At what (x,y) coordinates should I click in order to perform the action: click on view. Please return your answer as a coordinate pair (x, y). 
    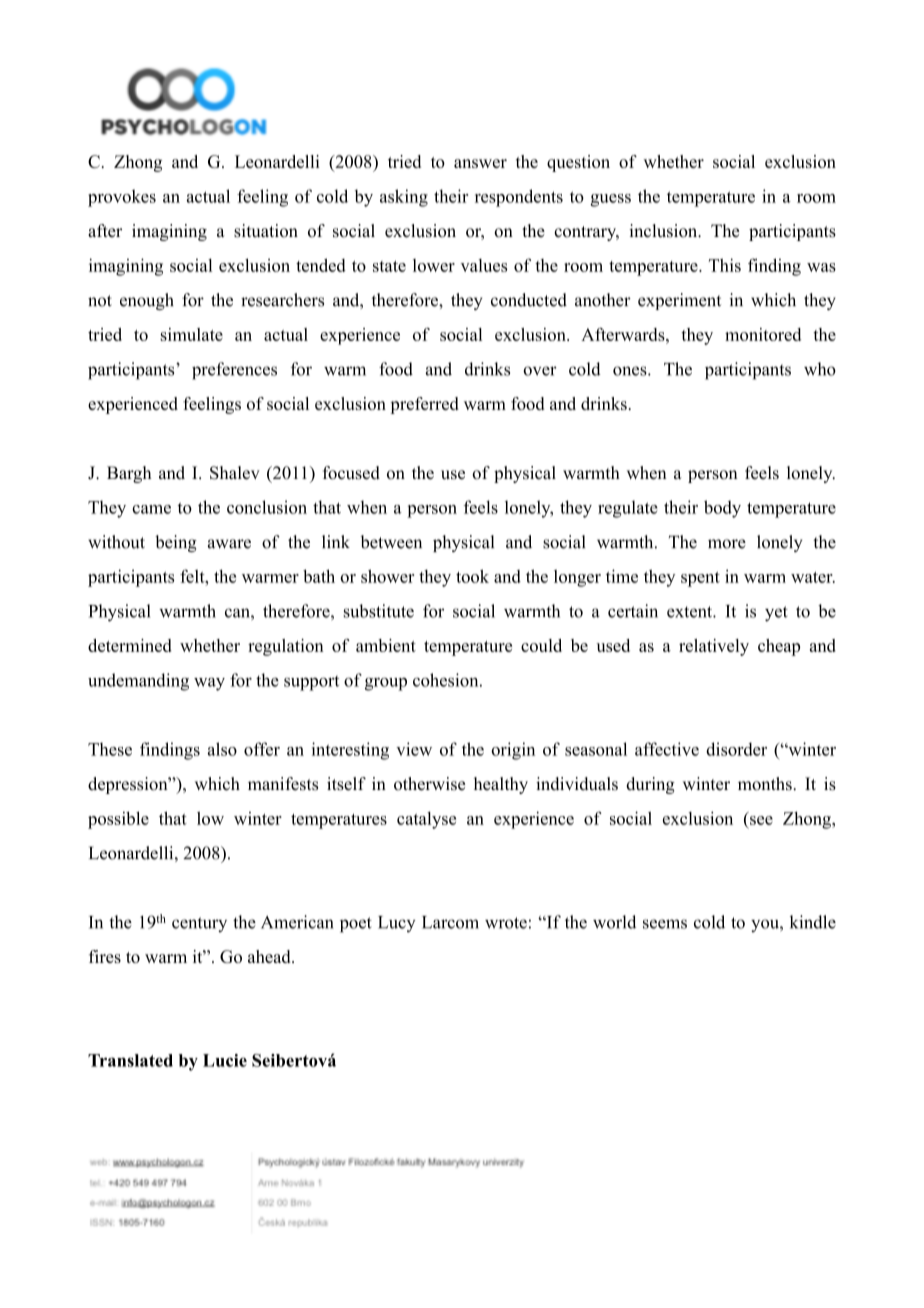
    Looking at the image, I should click on (414, 749).
